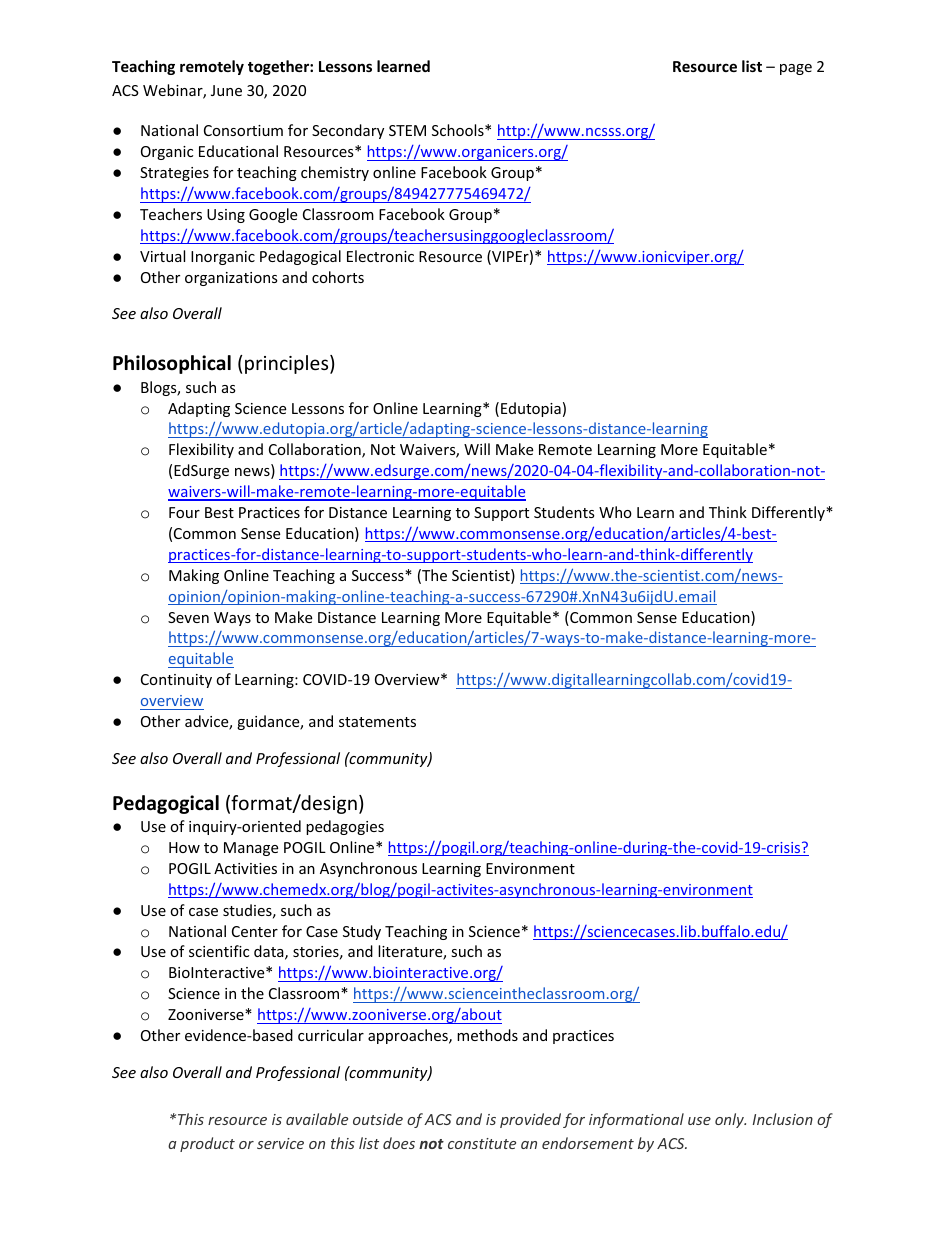 The width and height of the document is (952, 1233). What do you see at coordinates (730, 1120) in the document?
I see `only` at bounding box center [730, 1120].
